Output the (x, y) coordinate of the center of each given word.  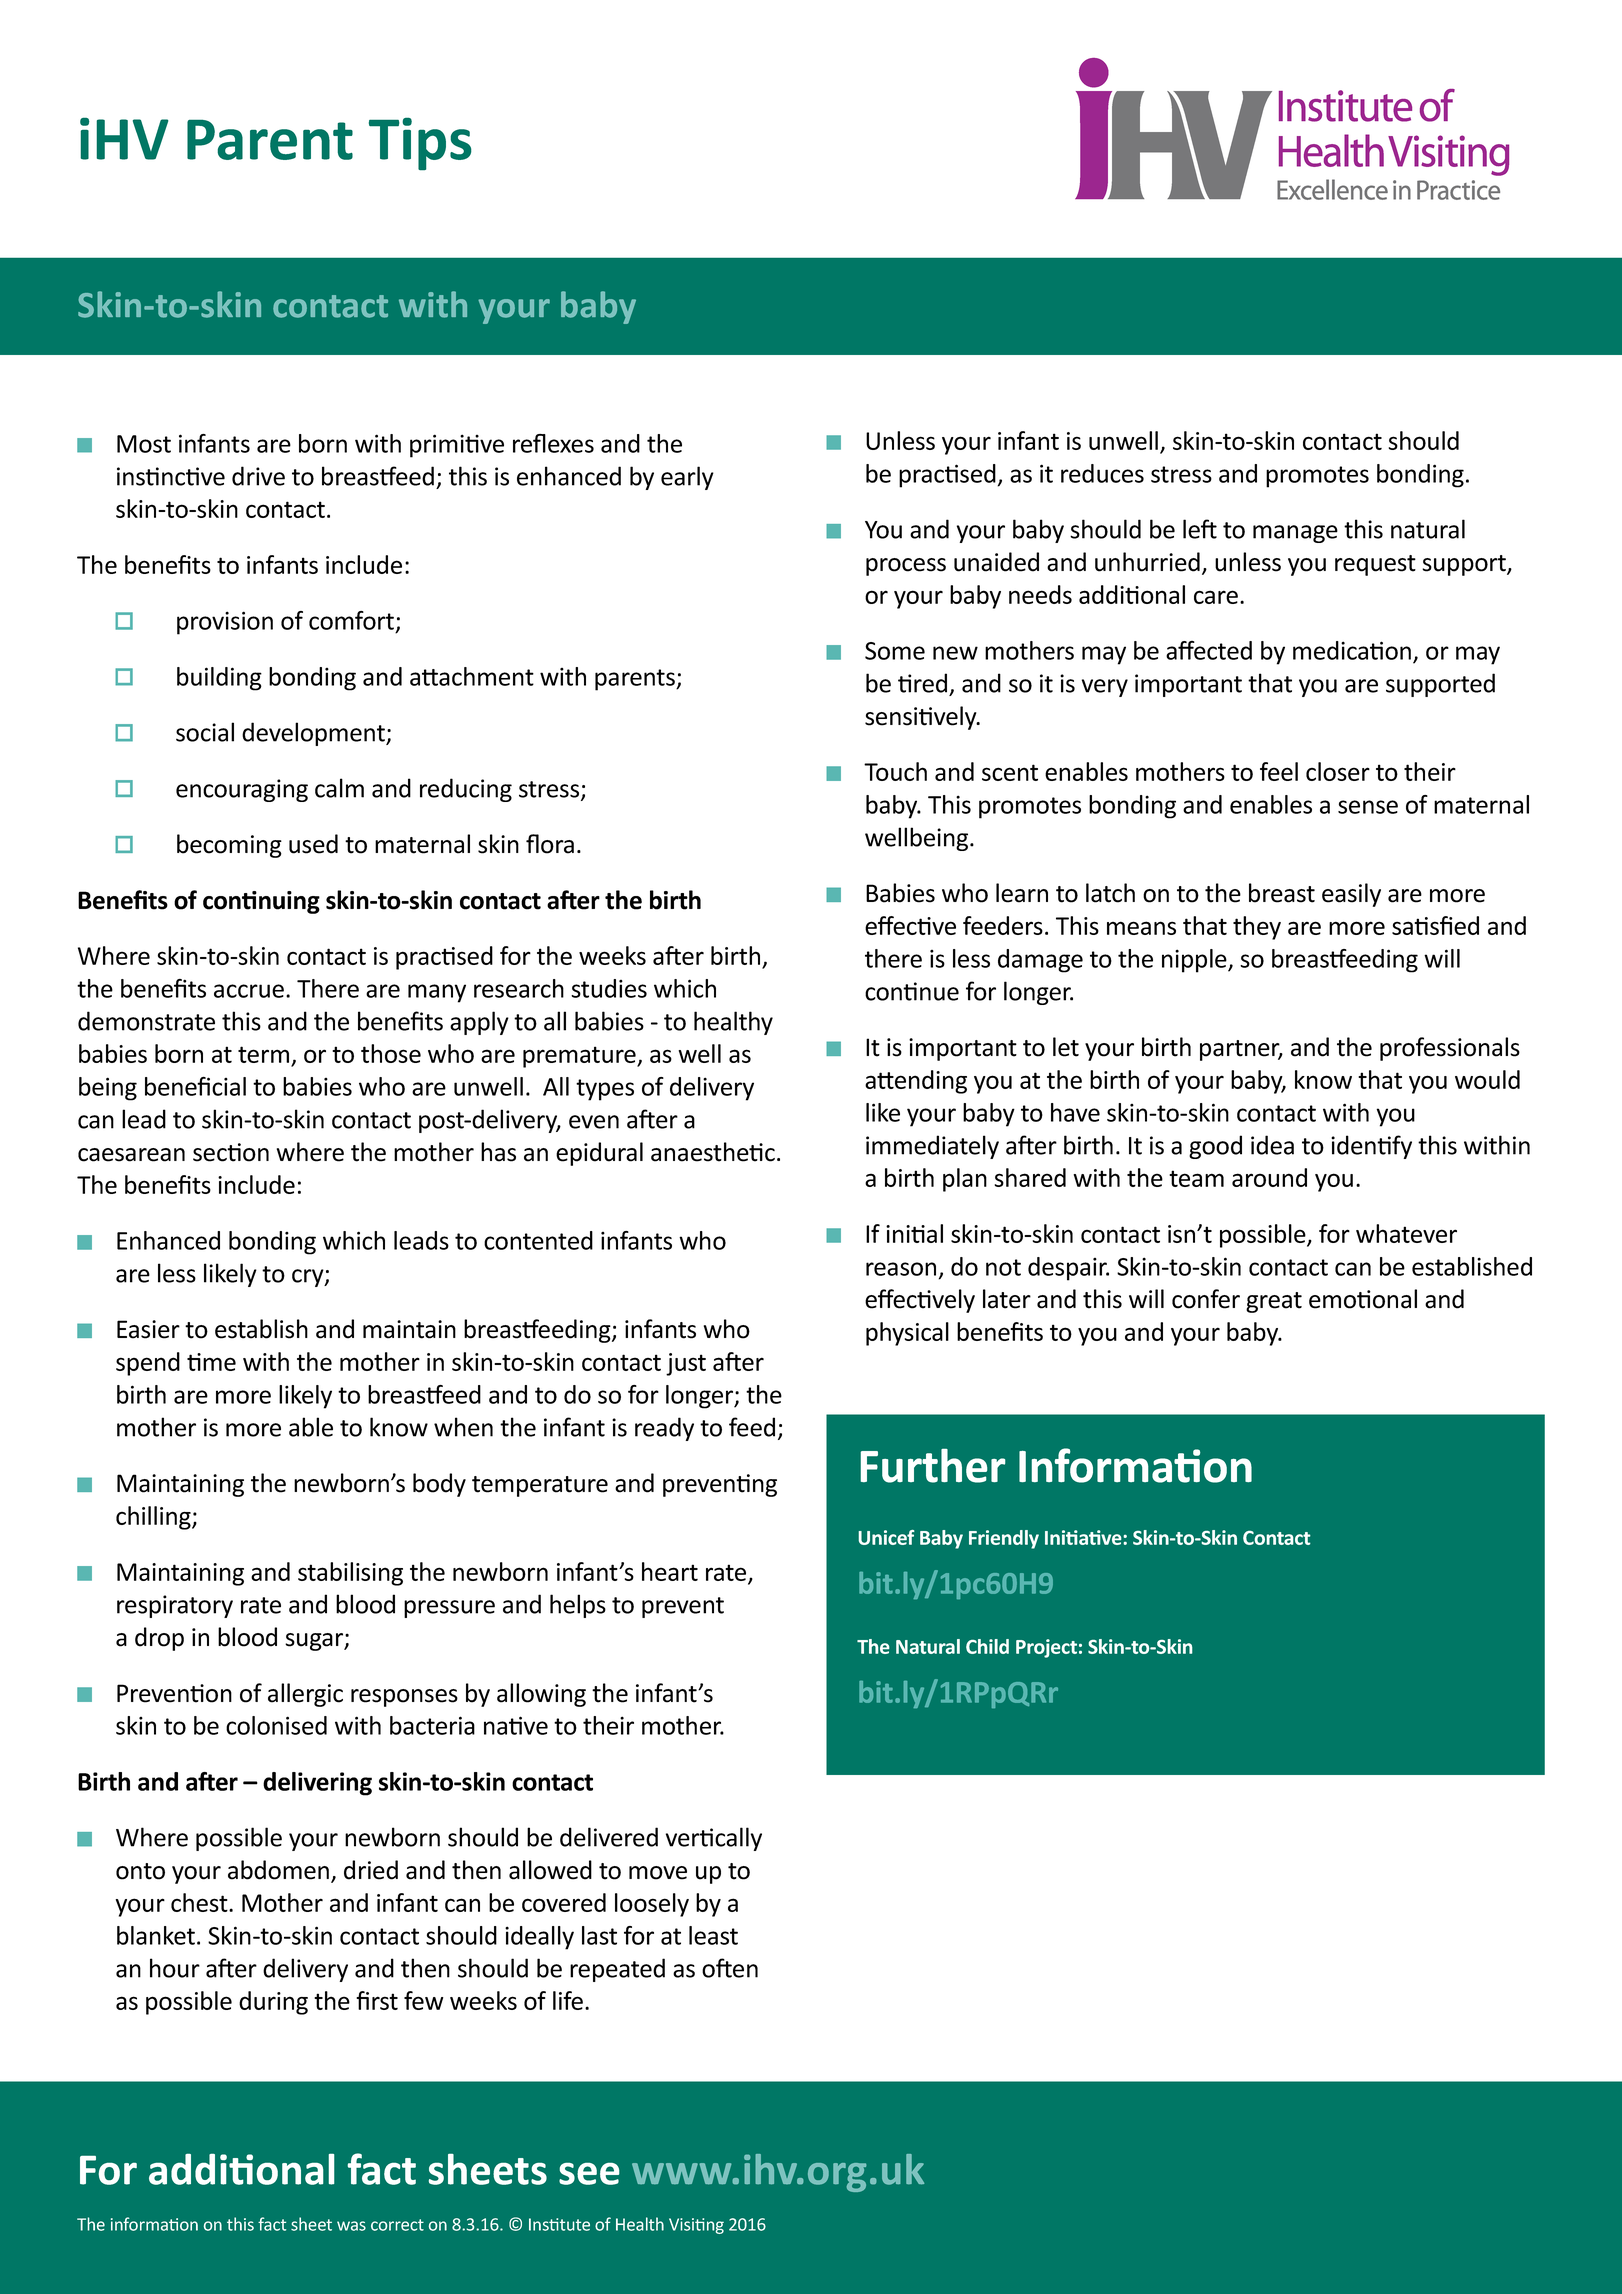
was (351, 2226)
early (687, 478)
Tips (420, 144)
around (1269, 1177)
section (231, 1152)
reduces (1102, 473)
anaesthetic (713, 1152)
